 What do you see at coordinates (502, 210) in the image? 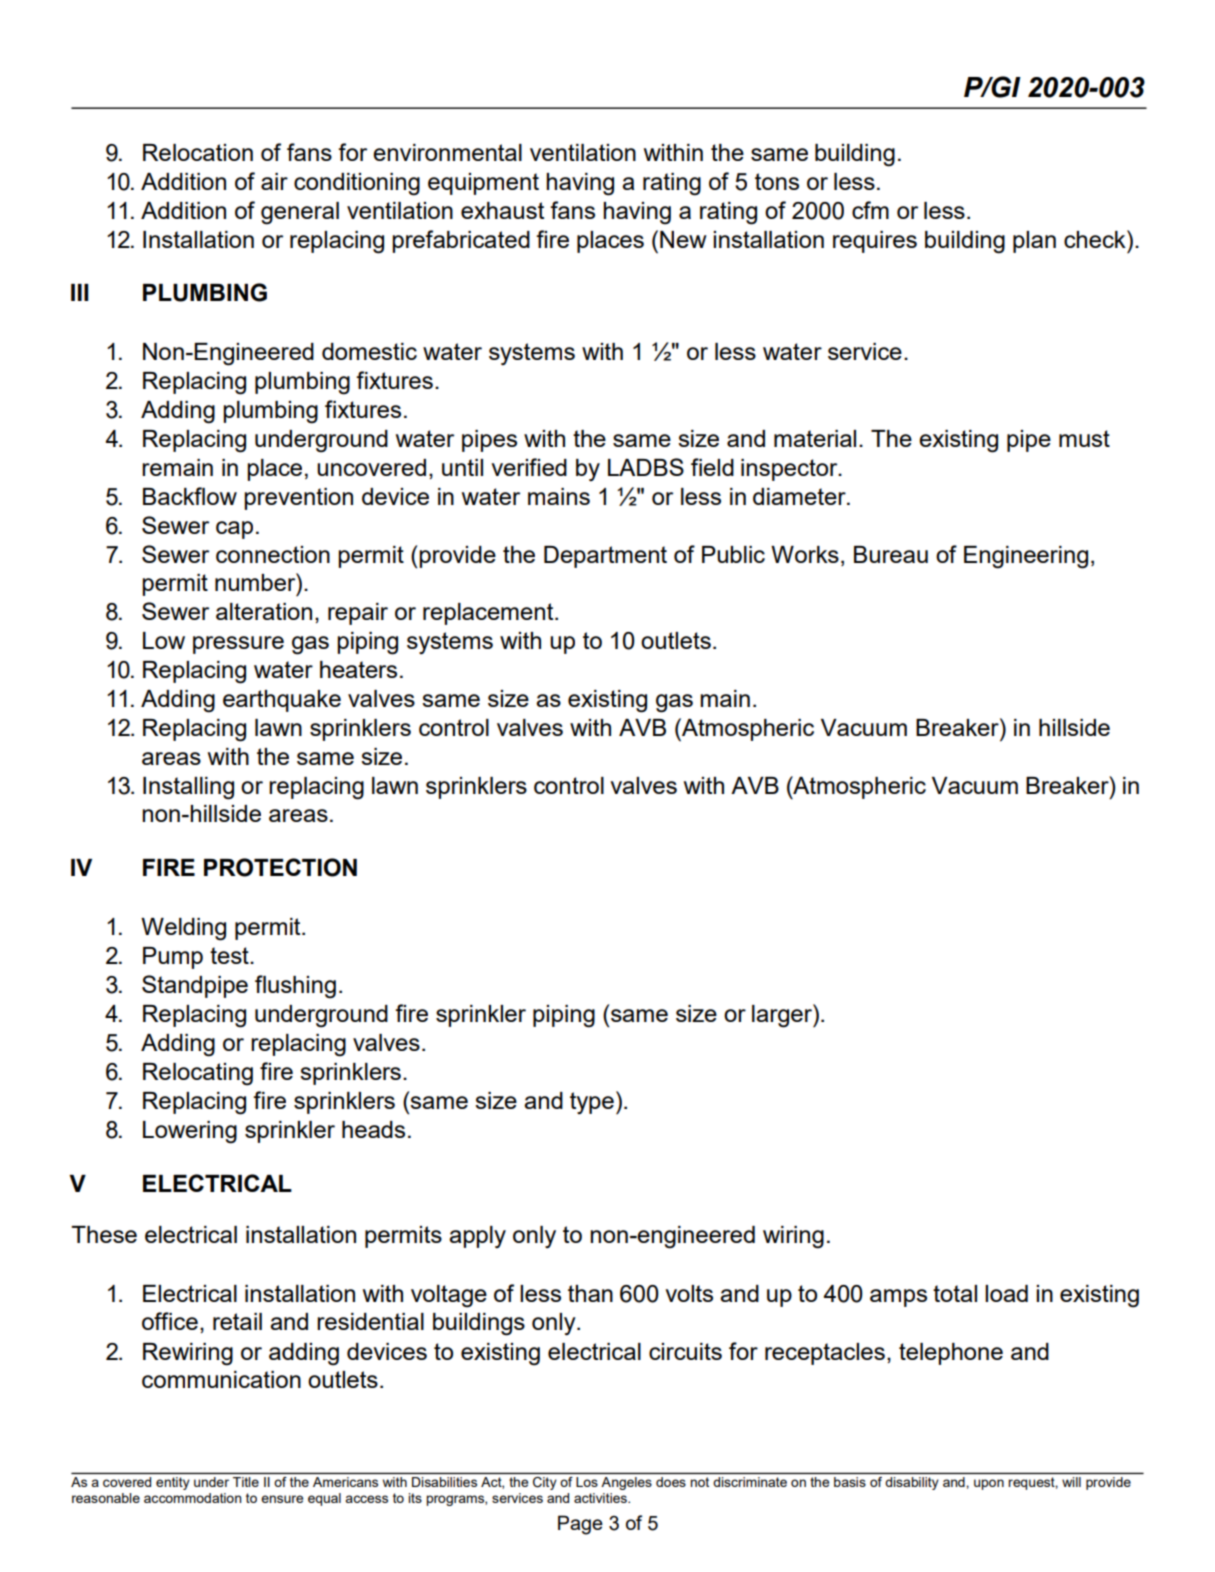
I see `exhaust` at bounding box center [502, 210].
